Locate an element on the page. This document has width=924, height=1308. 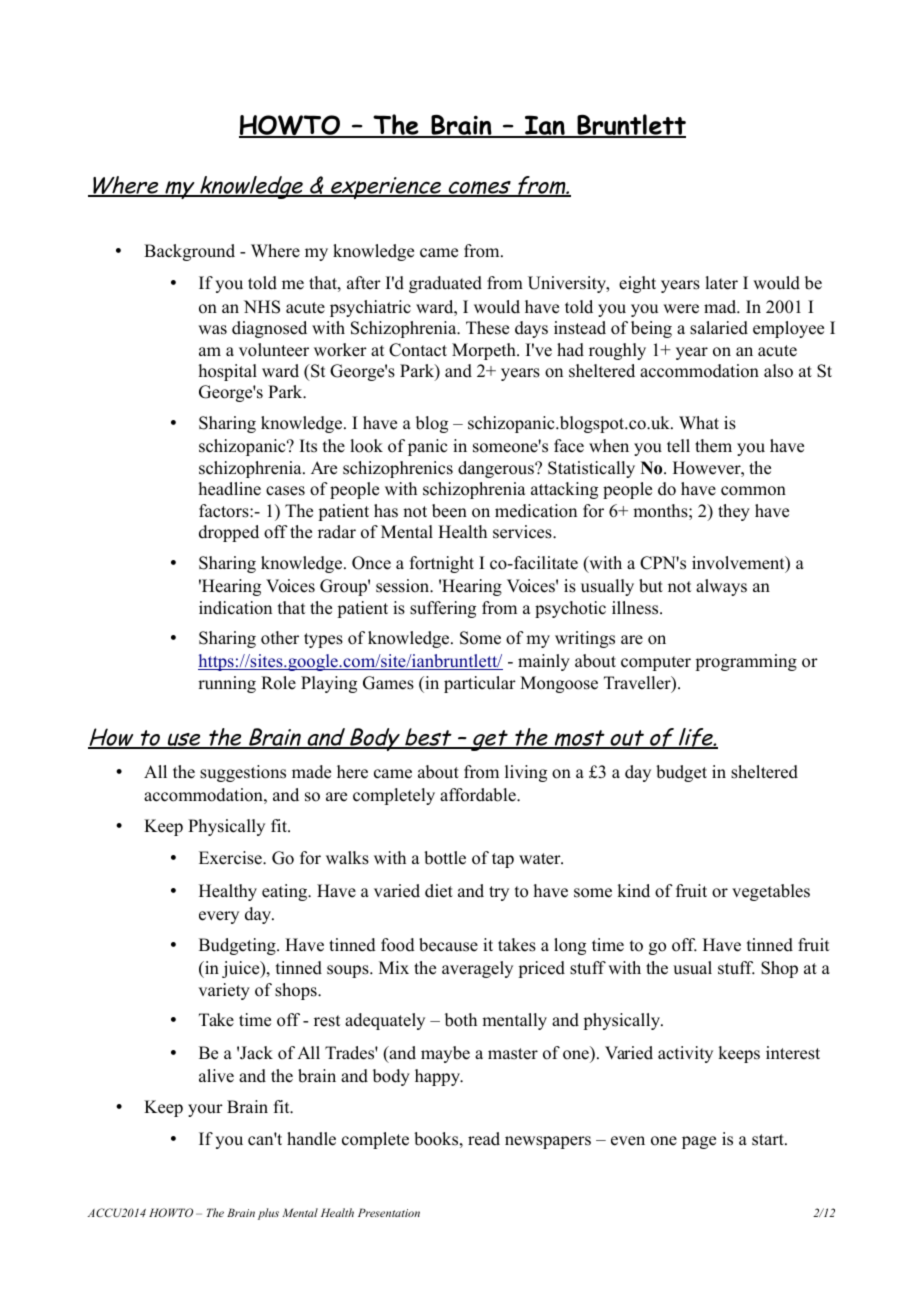
graduated is located at coordinates (445, 284).
